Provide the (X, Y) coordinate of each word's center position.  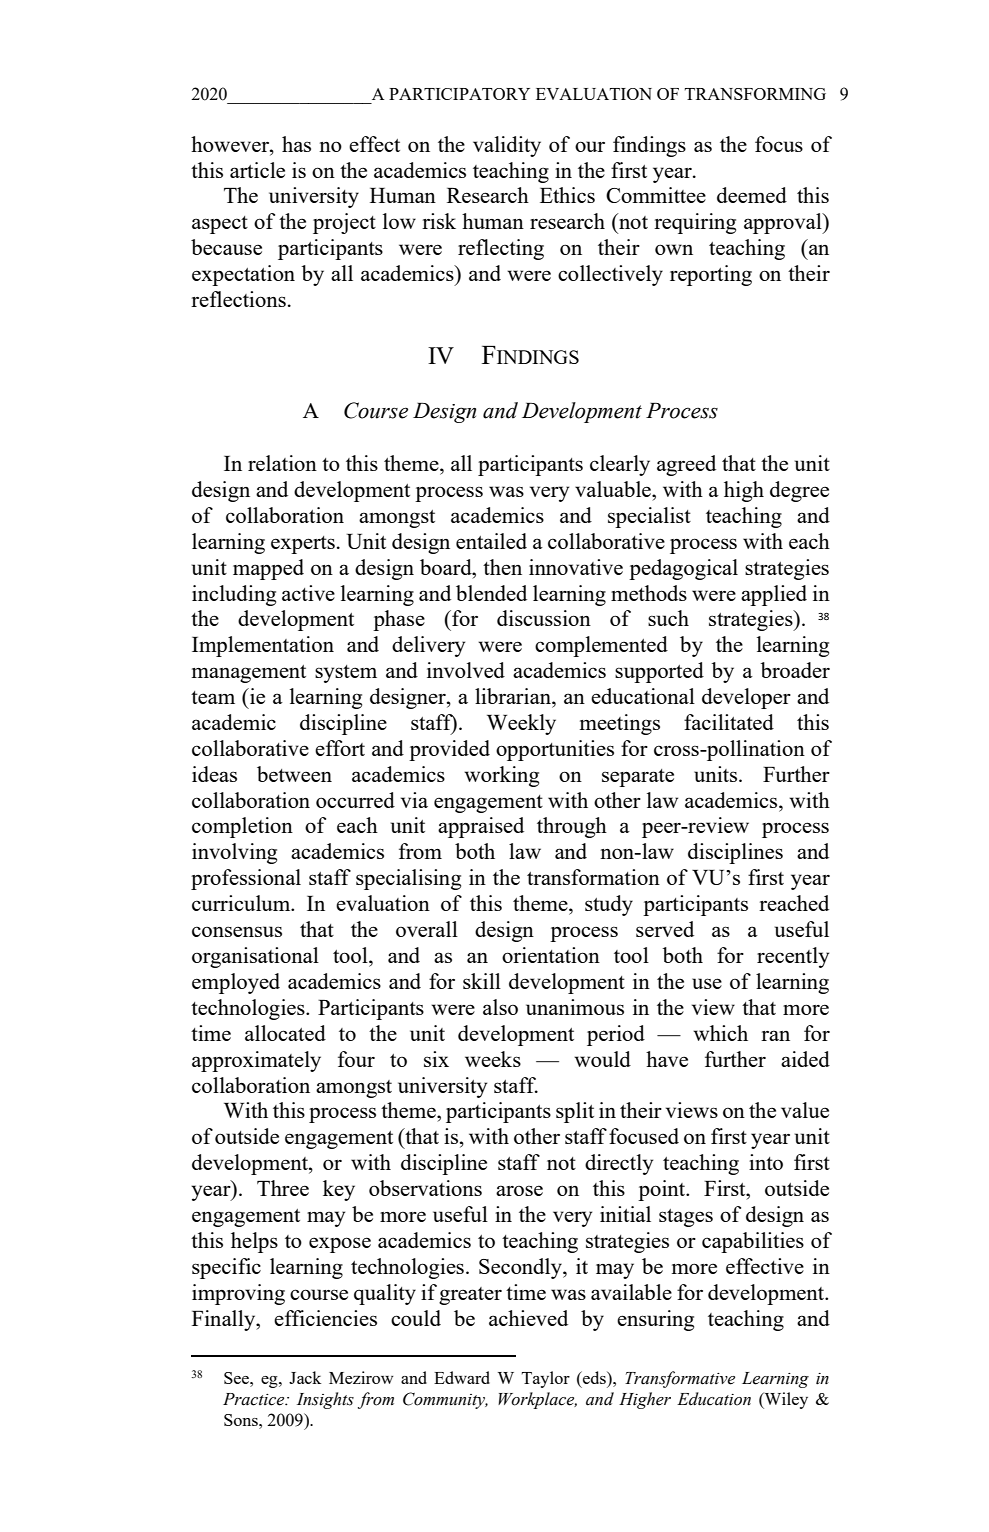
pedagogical (683, 569)
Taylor (546, 1379)
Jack (305, 1377)
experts (303, 545)
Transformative (680, 1379)
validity (507, 146)
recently (793, 957)
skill (482, 981)
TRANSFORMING (755, 94)
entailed (491, 541)
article (257, 170)
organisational (255, 957)
